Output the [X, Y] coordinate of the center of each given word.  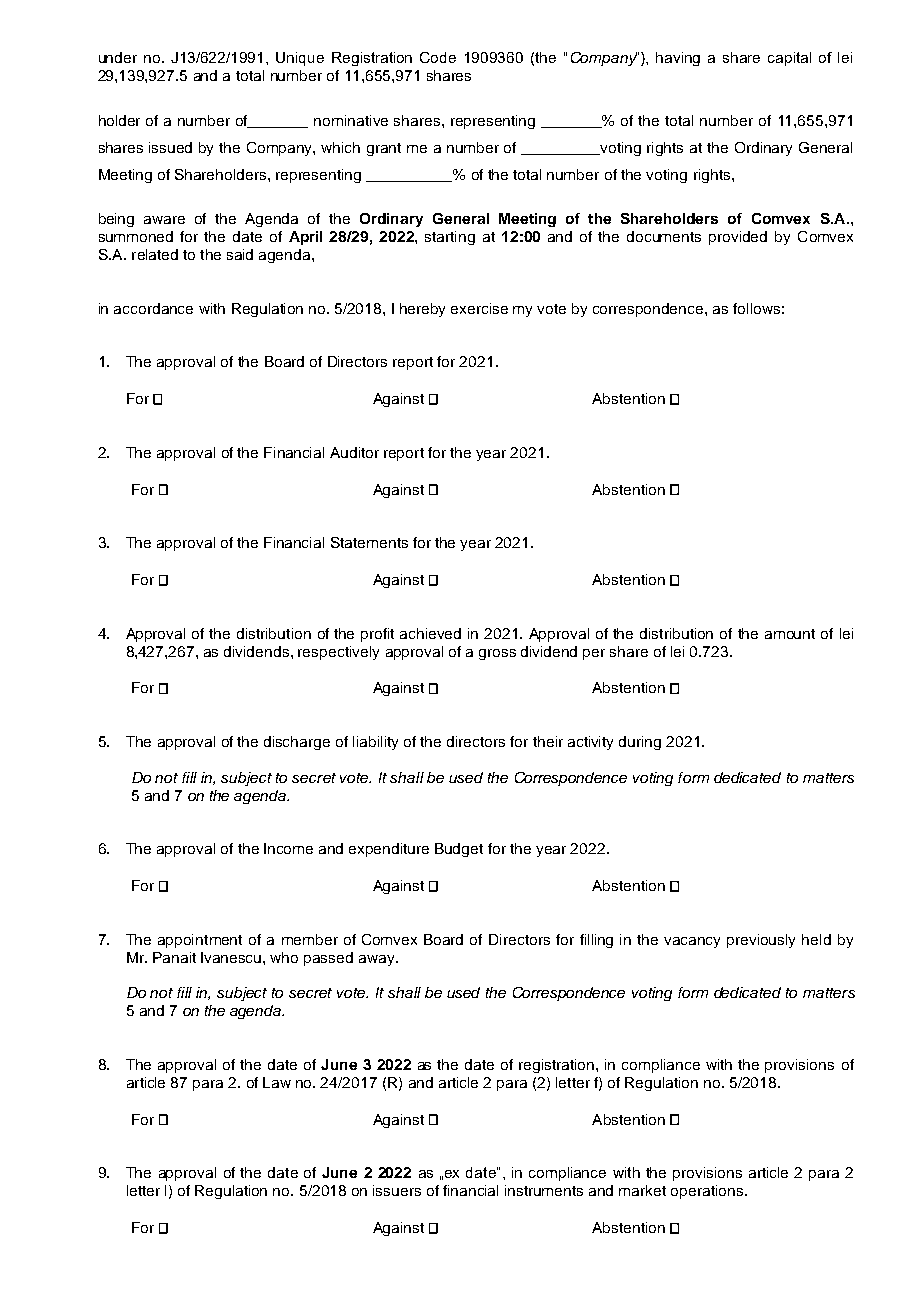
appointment [200, 941]
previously [761, 941]
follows [756, 308]
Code [438, 57]
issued [170, 147]
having [678, 59]
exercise [479, 308]
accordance [153, 308]
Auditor [354, 452]
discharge [297, 743]
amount [790, 634]
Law [277, 1082]
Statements [369, 542]
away [378, 960]
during [640, 743]
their [548, 741]
